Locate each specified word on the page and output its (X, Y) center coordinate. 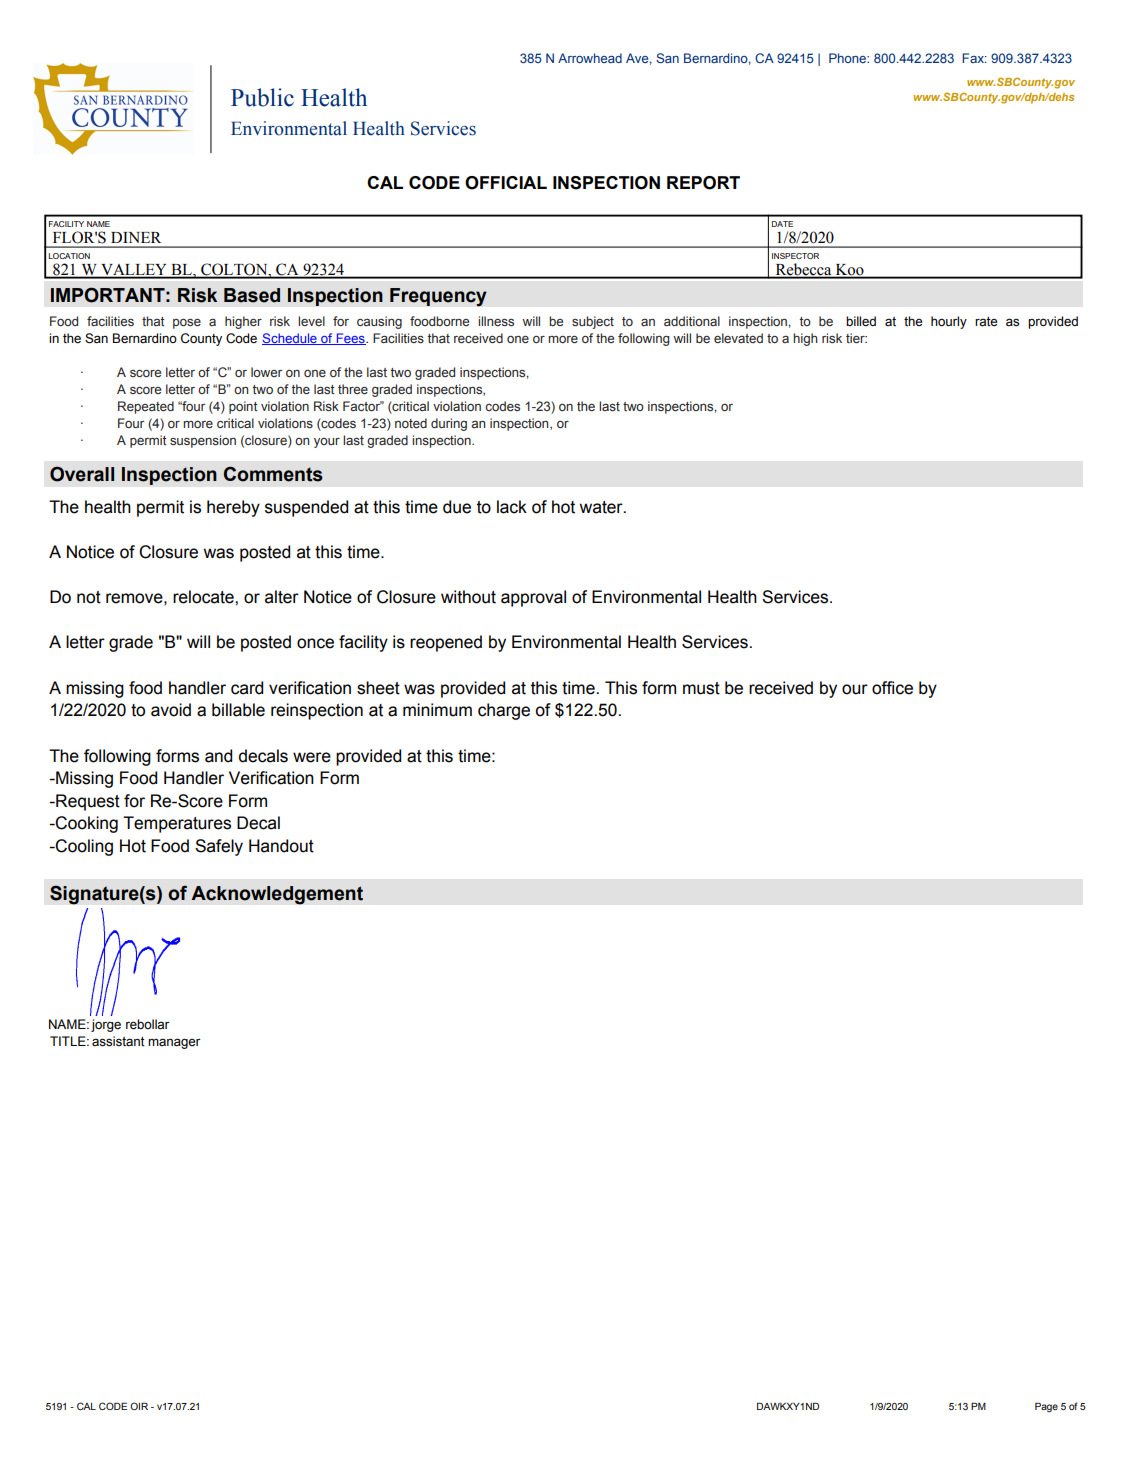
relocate (204, 597)
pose (187, 324)
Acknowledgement (277, 895)
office (892, 688)
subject (593, 322)
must (701, 688)
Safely (219, 847)
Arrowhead (590, 58)
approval (533, 598)
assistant (118, 1041)
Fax (974, 58)
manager (174, 1043)
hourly (949, 322)
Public (262, 97)
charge (504, 711)
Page (1046, 1407)
